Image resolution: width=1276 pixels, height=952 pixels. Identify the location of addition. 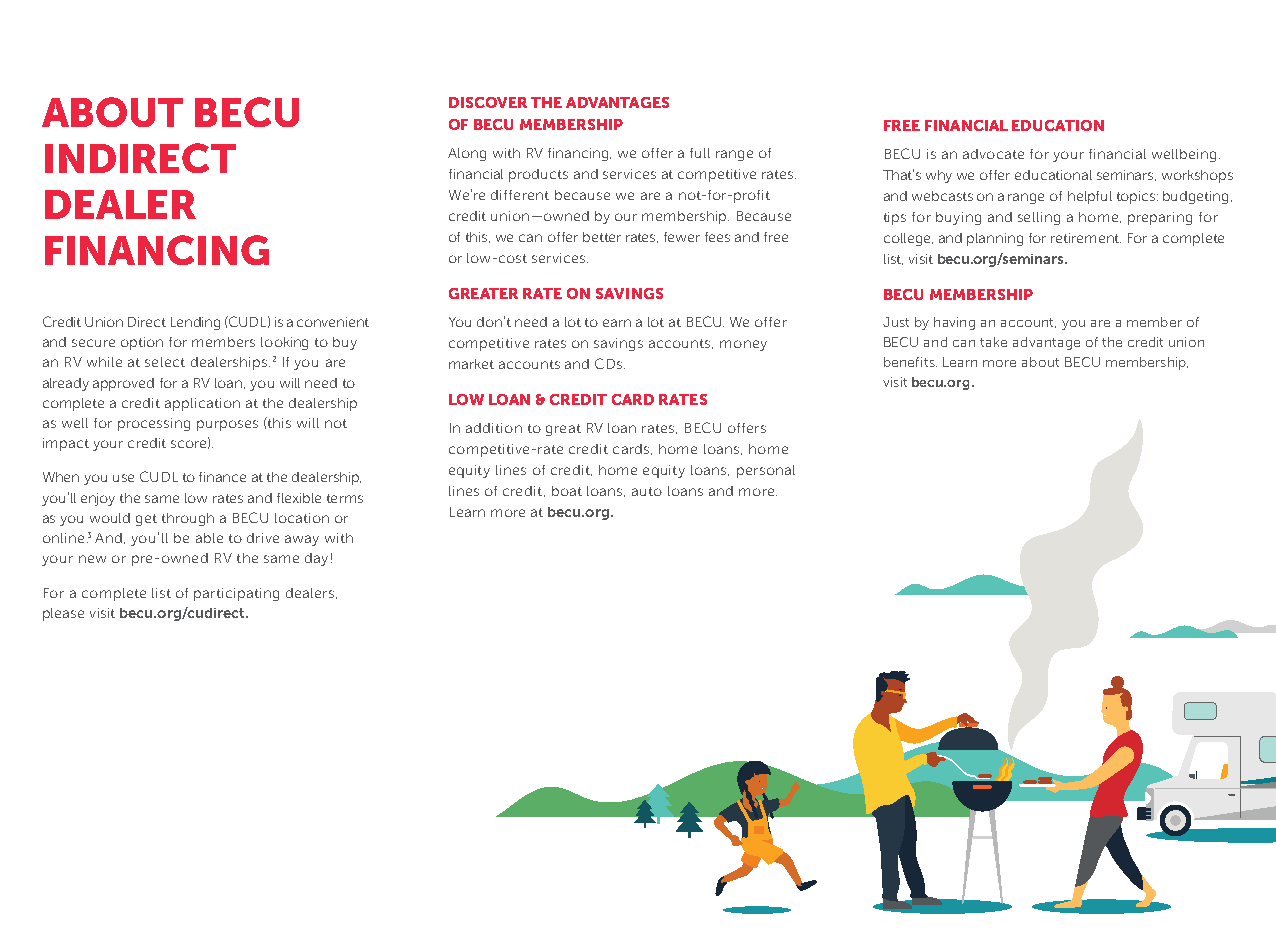
(494, 428).
